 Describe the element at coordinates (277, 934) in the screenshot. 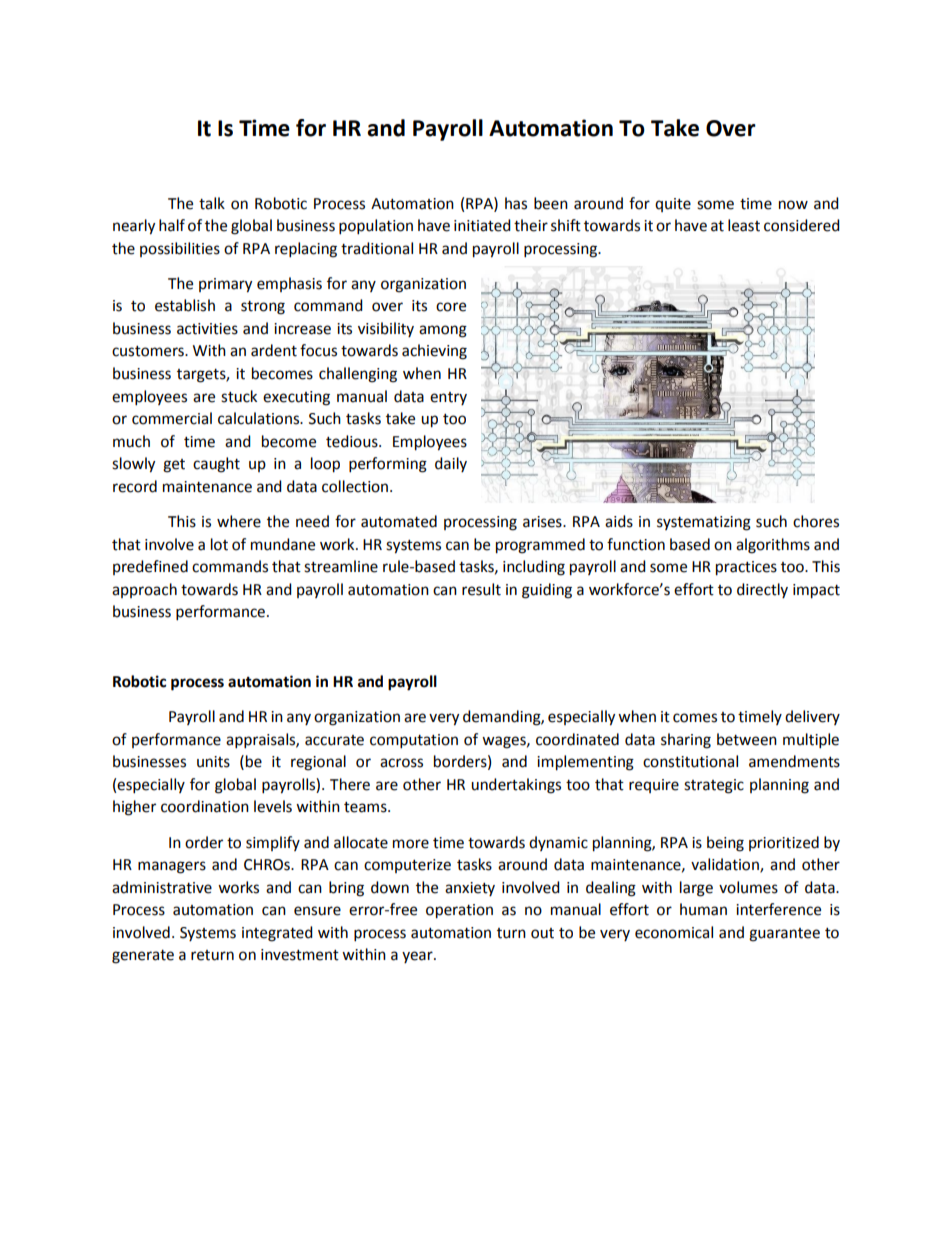

I see `integrated` at that location.
